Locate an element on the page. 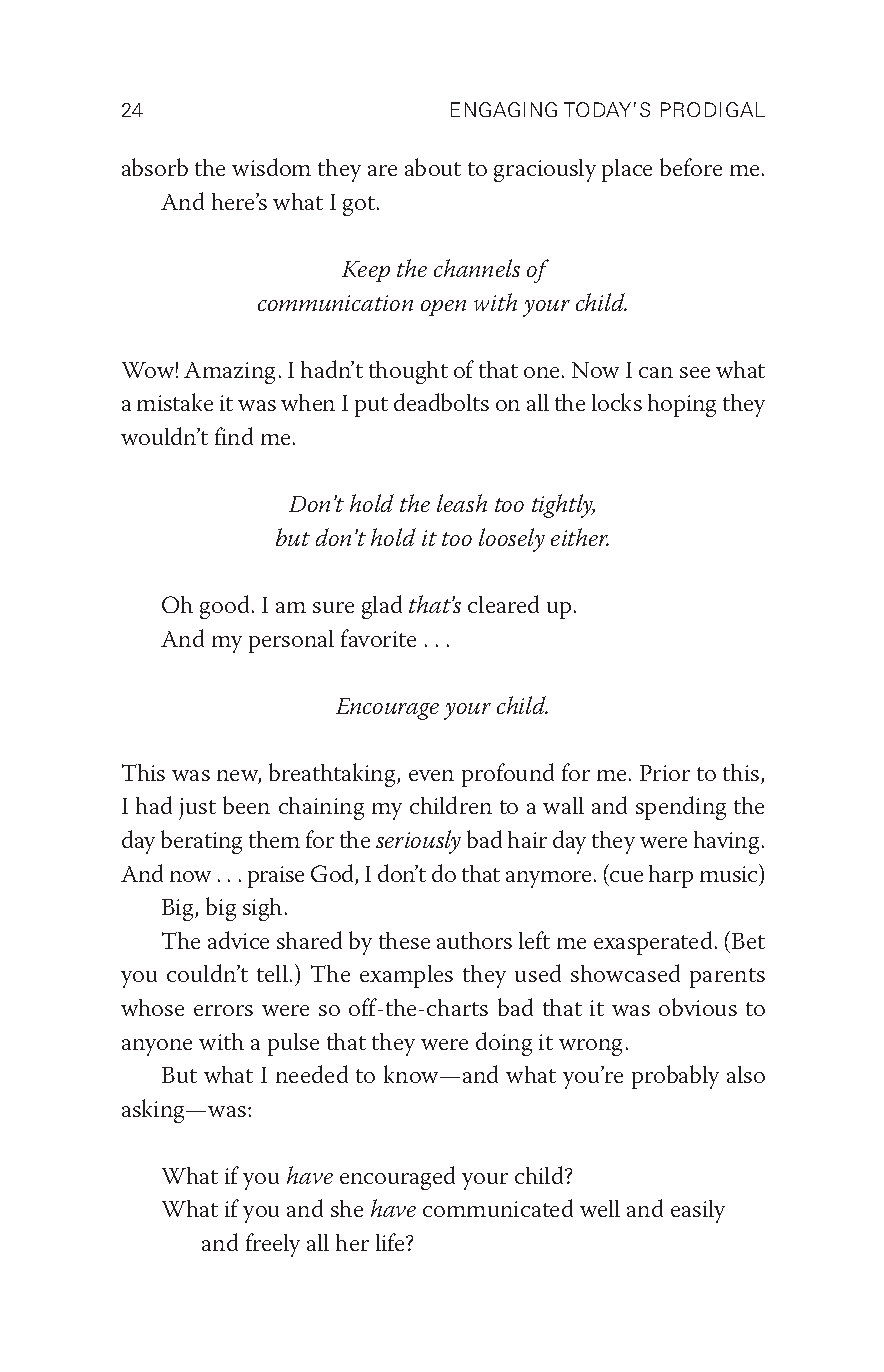 The width and height of the page is (884, 1372). personal is located at coordinates (291, 641).
